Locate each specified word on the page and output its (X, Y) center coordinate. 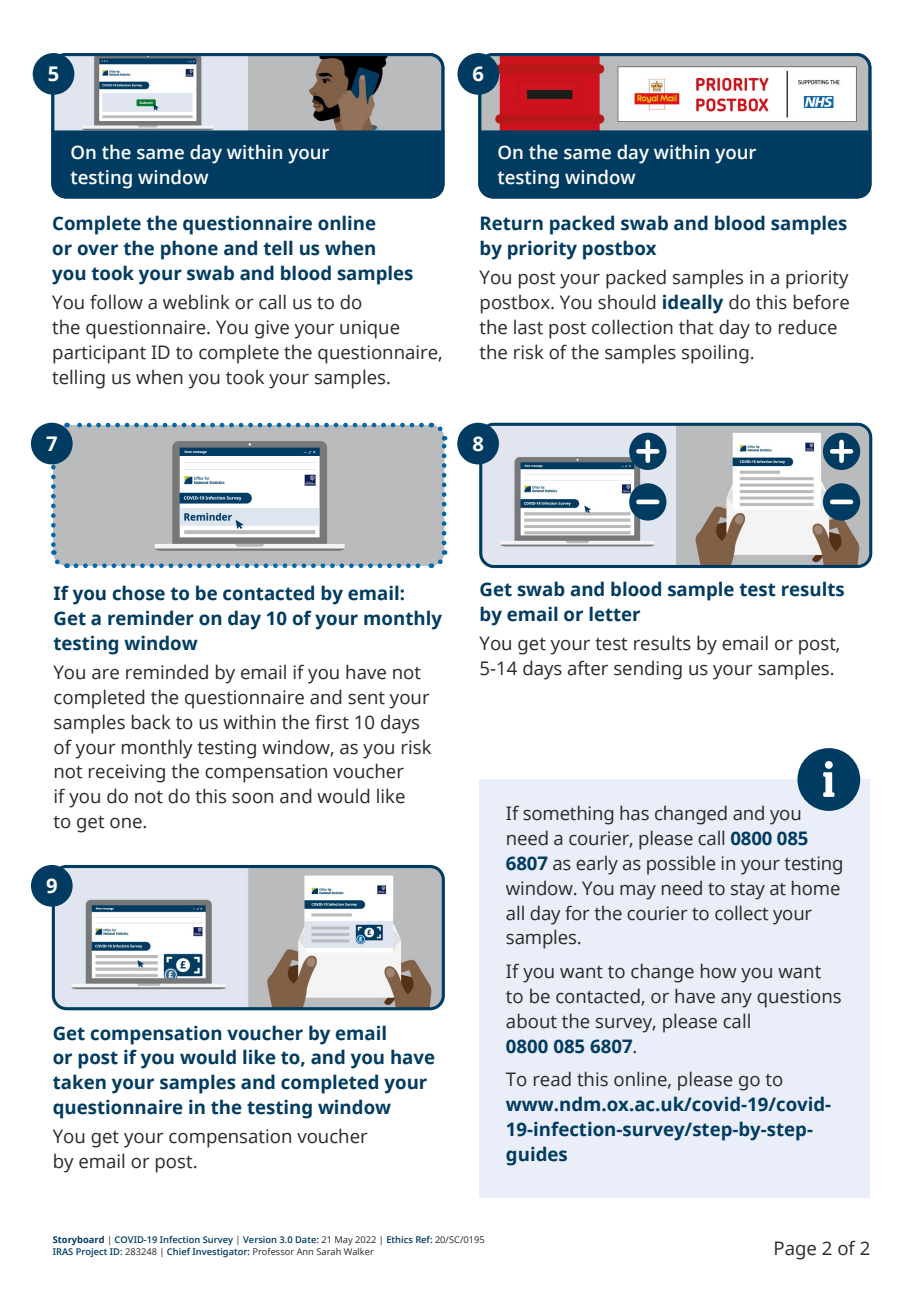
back (151, 722)
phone (189, 250)
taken (79, 1082)
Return (512, 223)
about (531, 1021)
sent (366, 698)
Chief (179, 1251)
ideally (693, 304)
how (718, 971)
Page (795, 1250)
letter (614, 614)
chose (138, 593)
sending (648, 670)
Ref (424, 1239)
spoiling (715, 354)
